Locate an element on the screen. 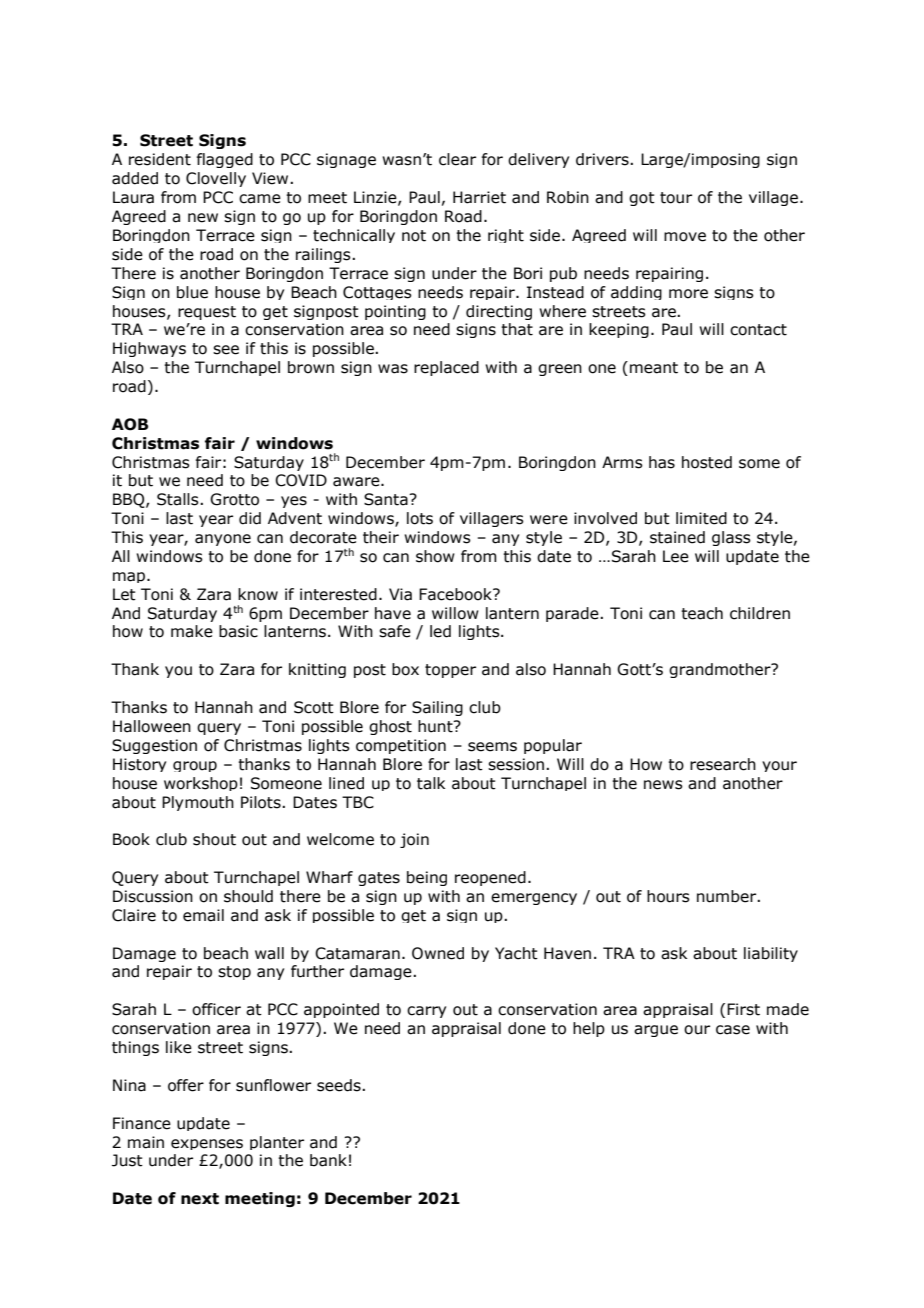 The image size is (924, 1308). AOB is located at coordinates (130, 424).
